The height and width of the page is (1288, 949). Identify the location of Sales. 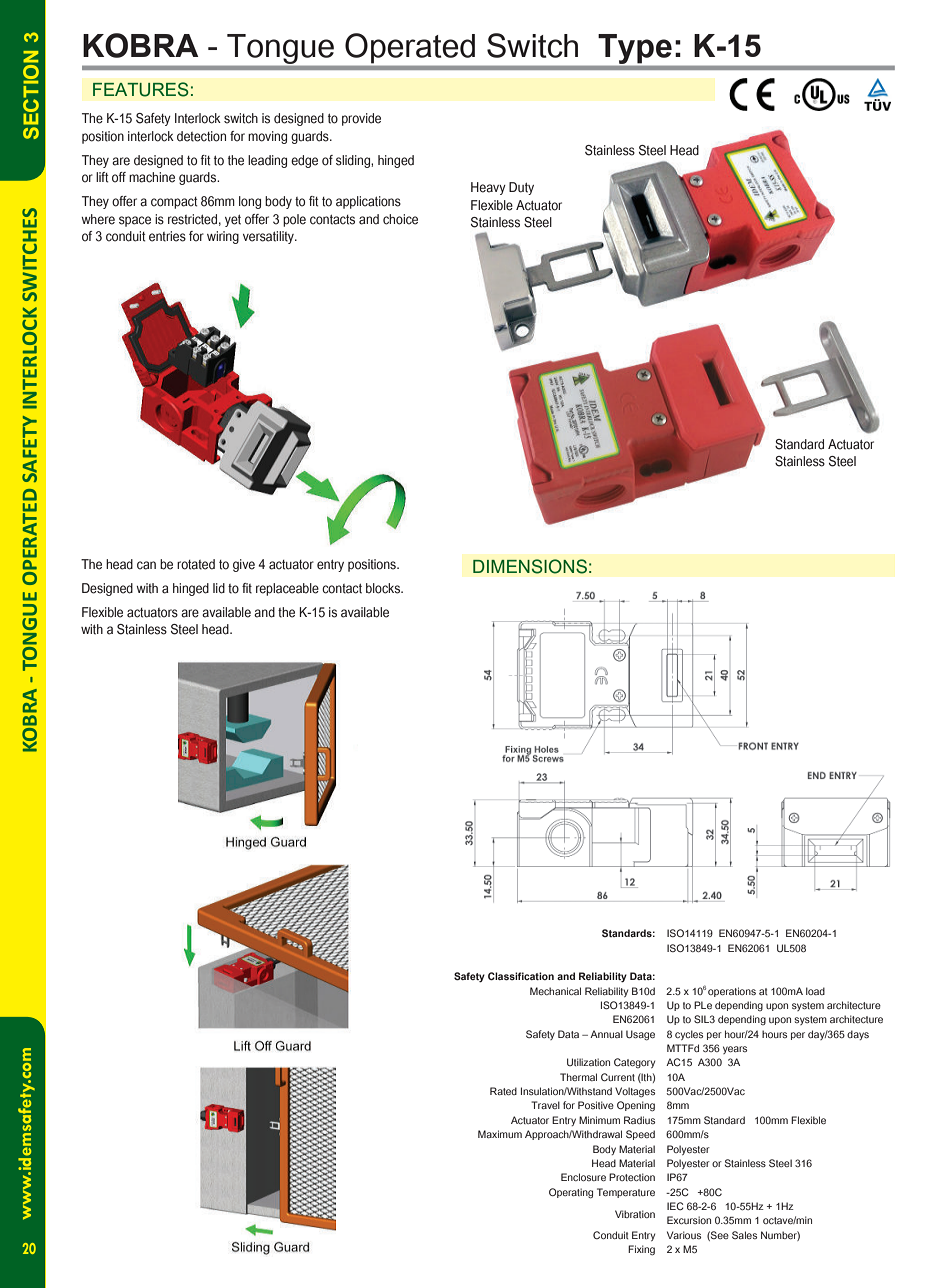
(744, 1235).
